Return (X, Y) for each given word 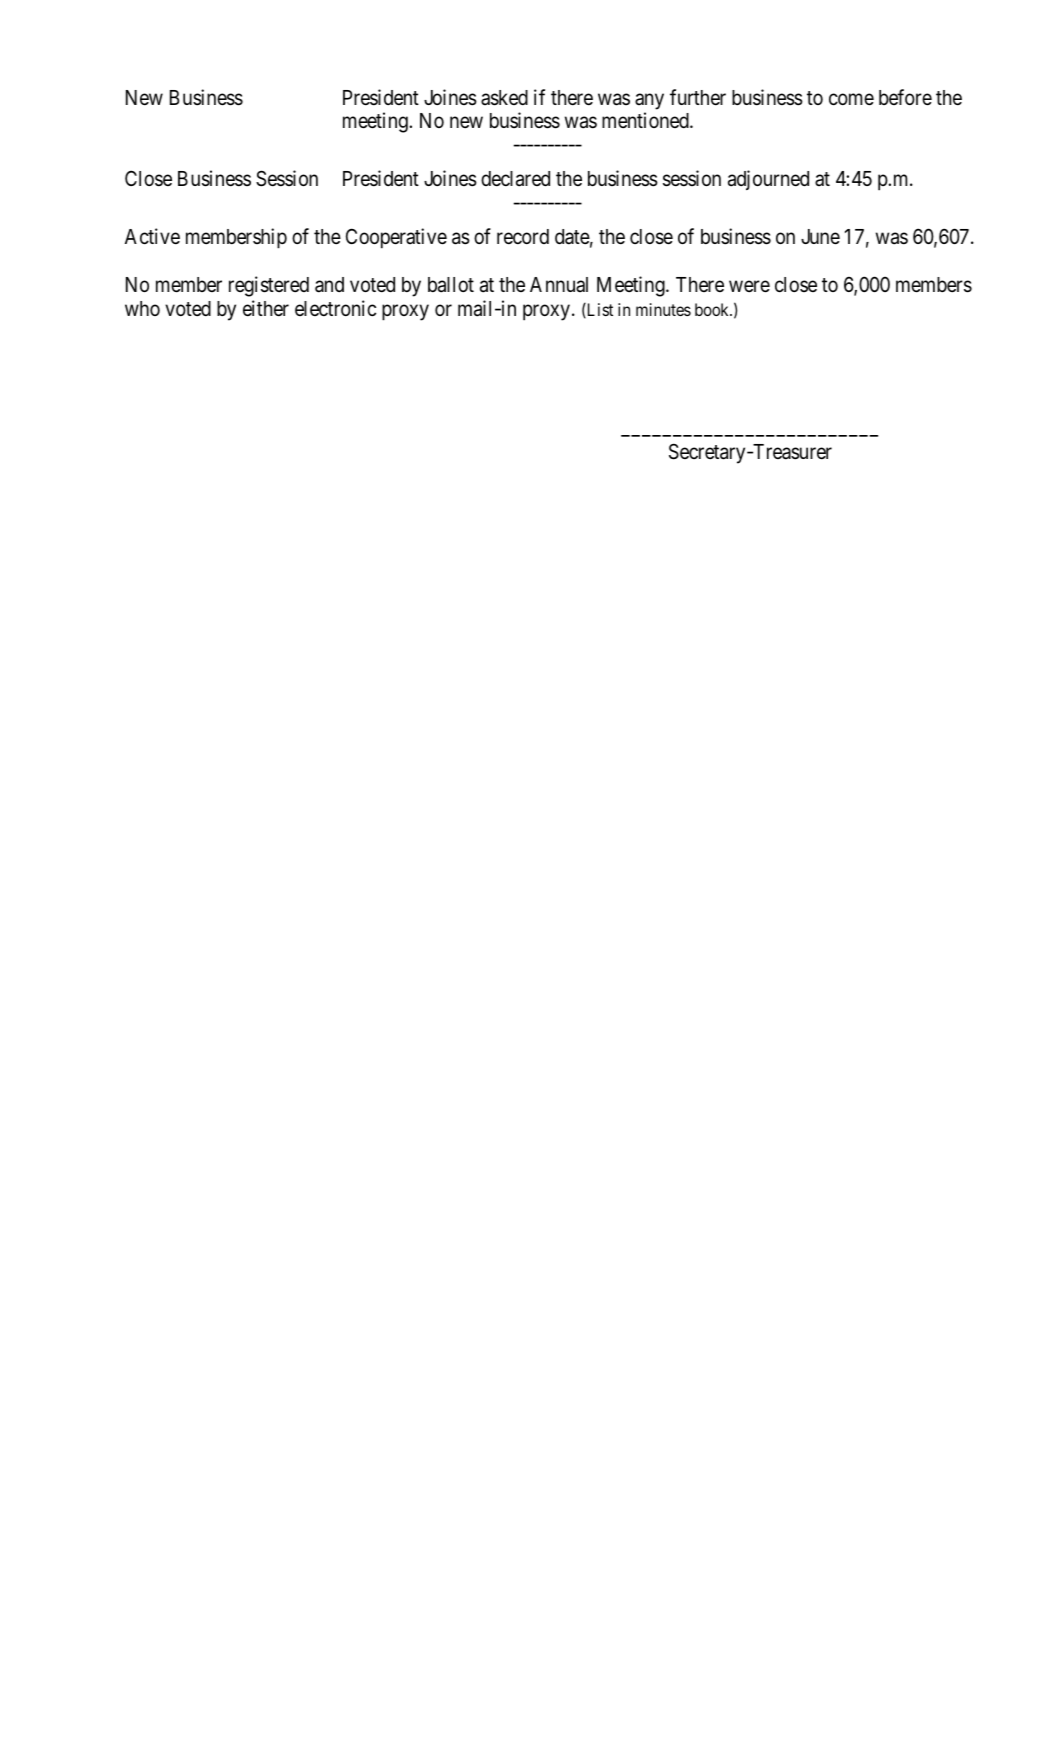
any (649, 101)
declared (515, 179)
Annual (559, 284)
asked (504, 98)
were (749, 287)
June (820, 237)
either (266, 308)
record (523, 237)
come (851, 99)
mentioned (646, 120)
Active (152, 236)
